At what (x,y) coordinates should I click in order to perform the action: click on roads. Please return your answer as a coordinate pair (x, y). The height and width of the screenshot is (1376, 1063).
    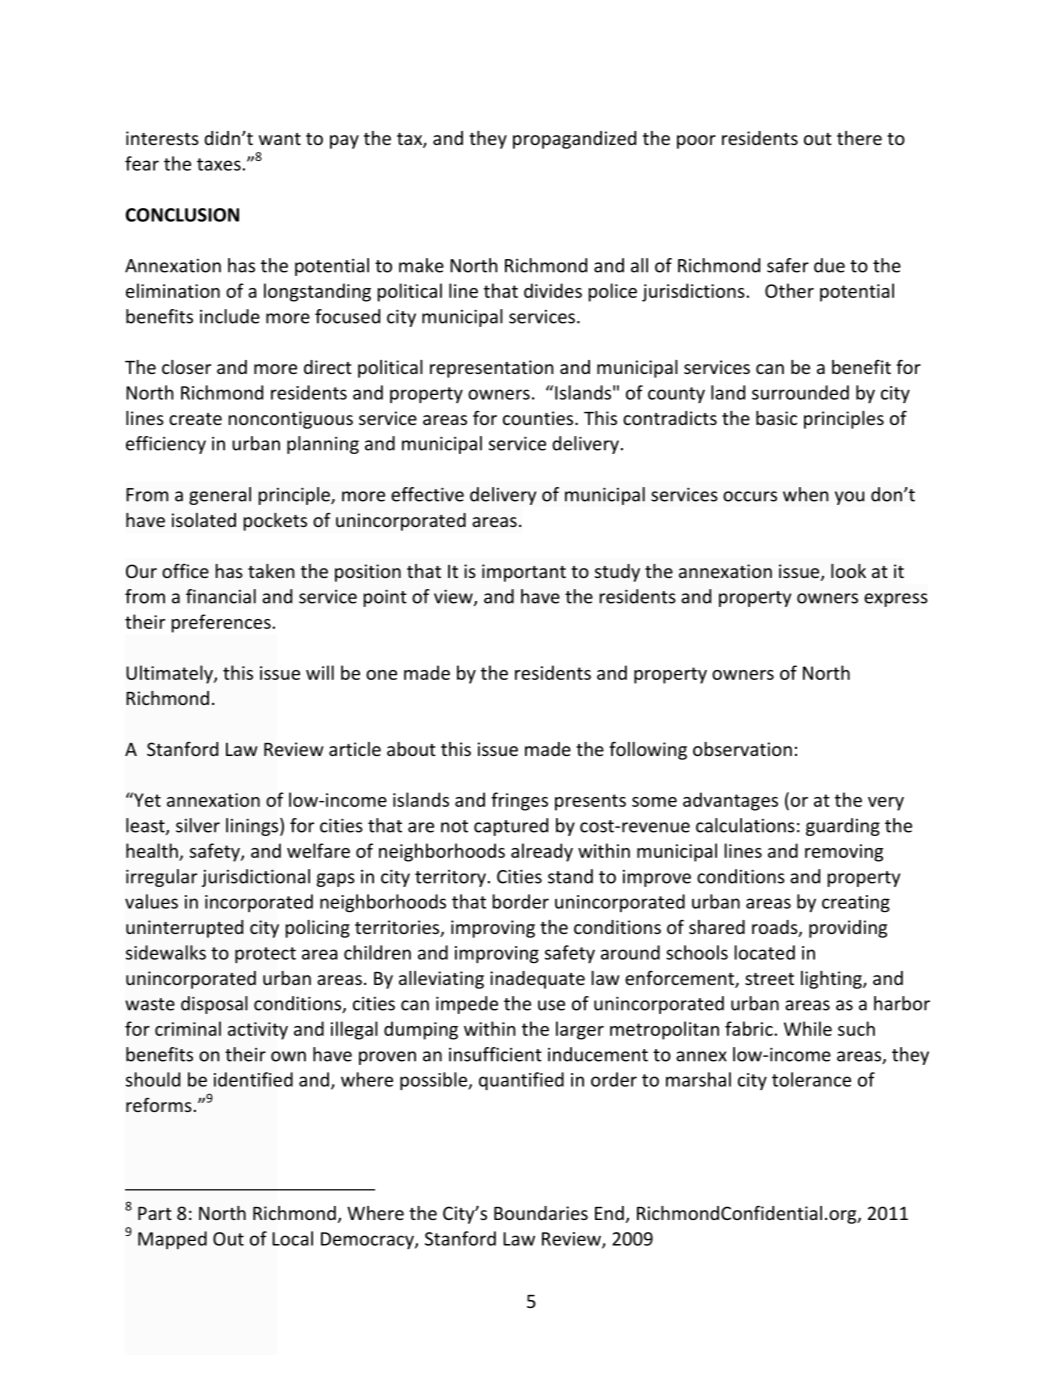
    Looking at the image, I should click on (776, 928).
